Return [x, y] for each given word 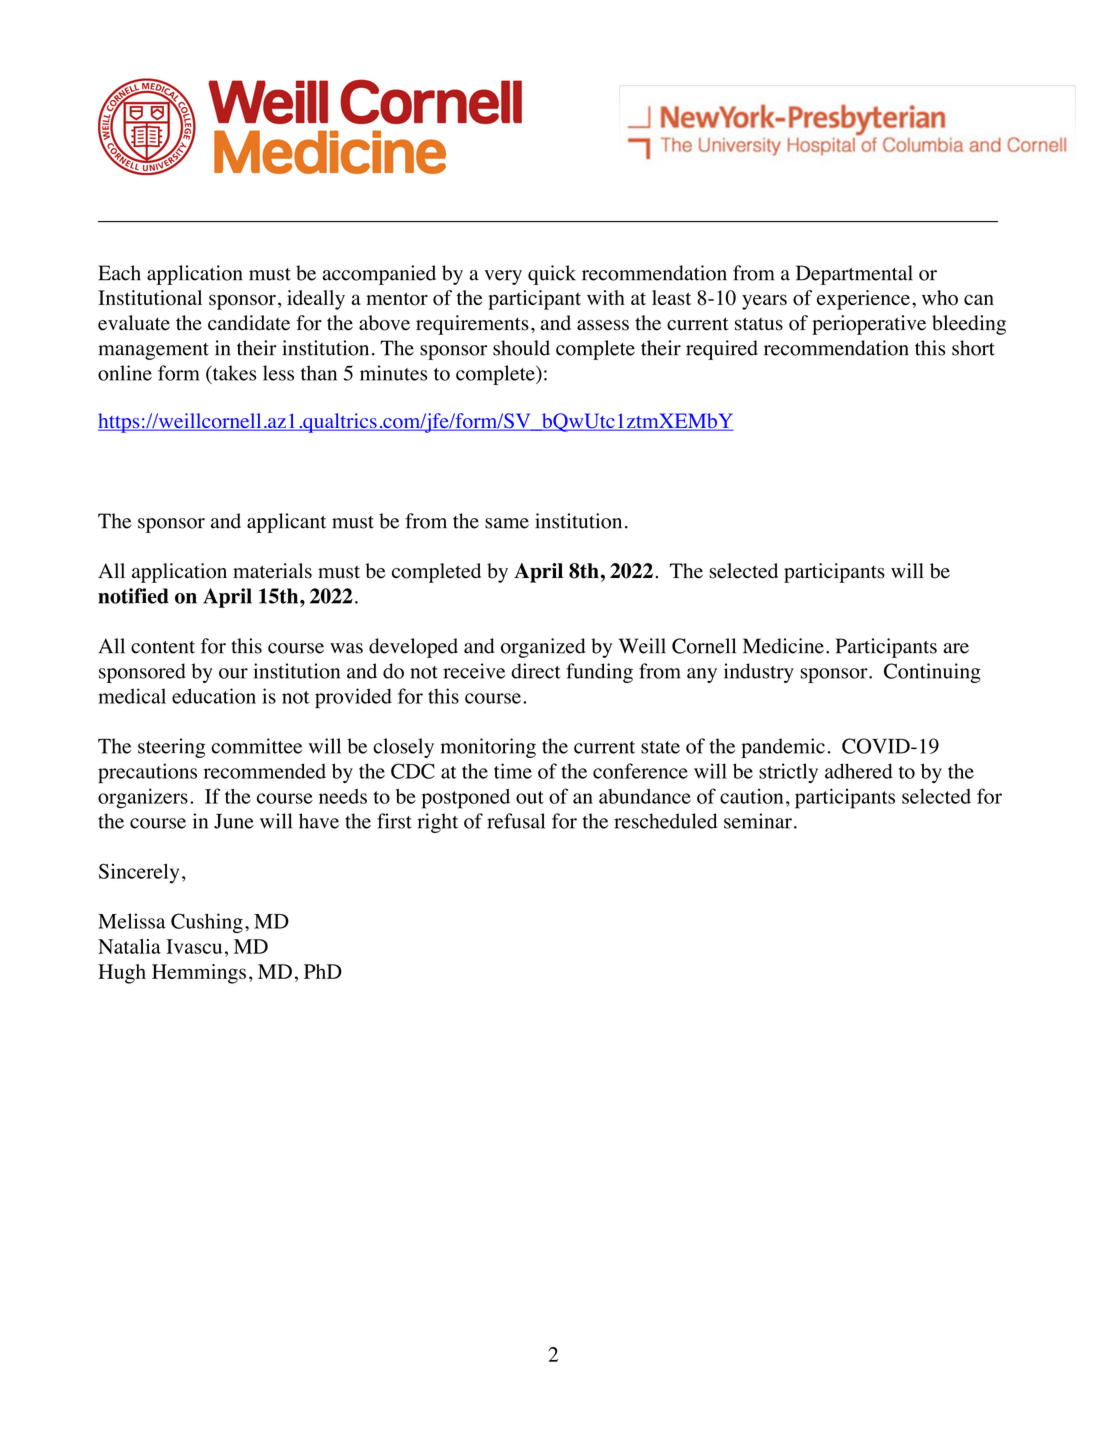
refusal [516, 821]
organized [543, 648]
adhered [859, 771]
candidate [249, 323]
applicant [286, 523]
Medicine [783, 646]
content [163, 647]
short [973, 348]
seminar [758, 821]
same [507, 523]
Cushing [207, 923]
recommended [265, 771]
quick [552, 275]
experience [863, 300]
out [530, 797]
